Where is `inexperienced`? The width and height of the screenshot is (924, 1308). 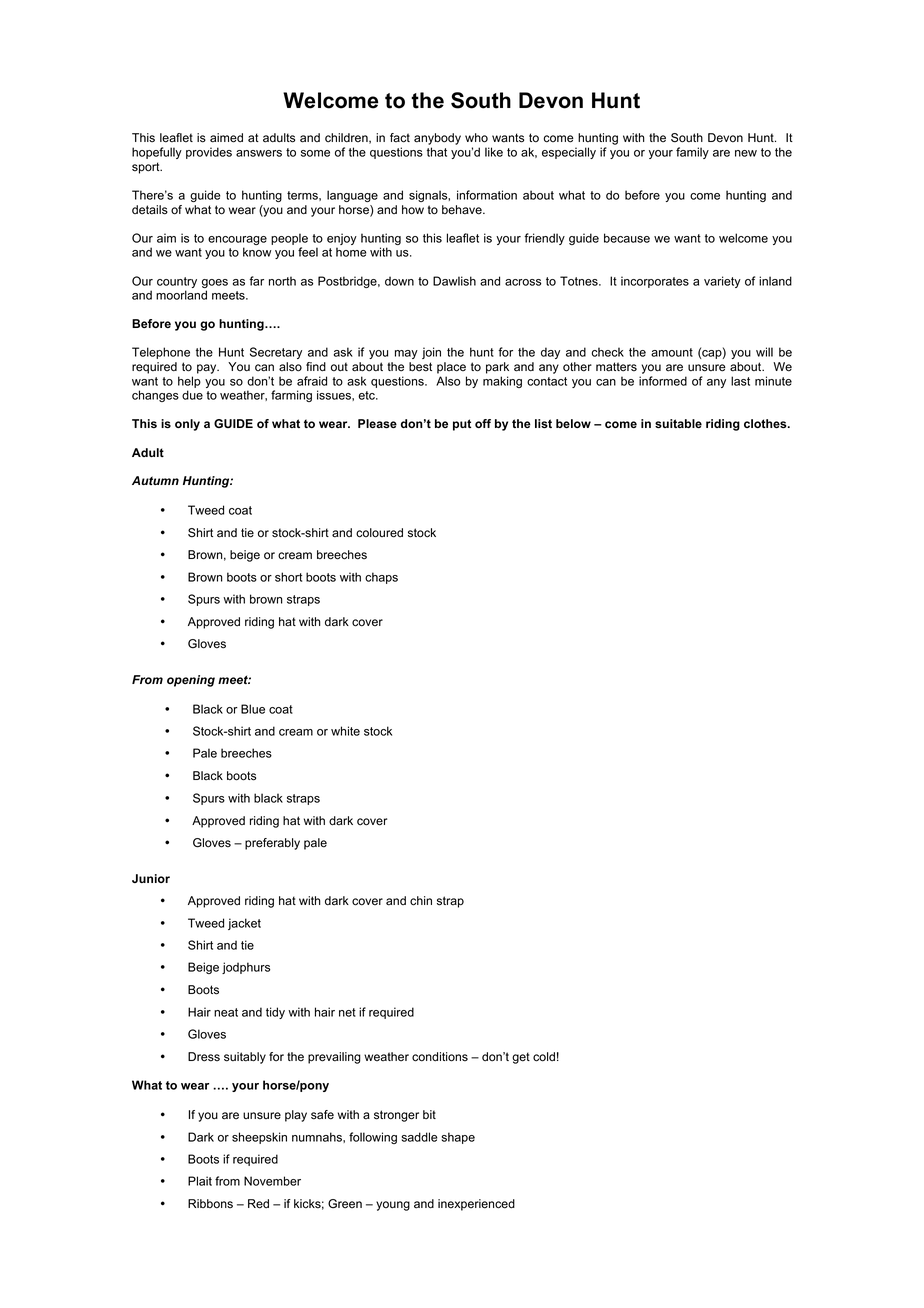
inexperienced is located at coordinates (476, 1205).
